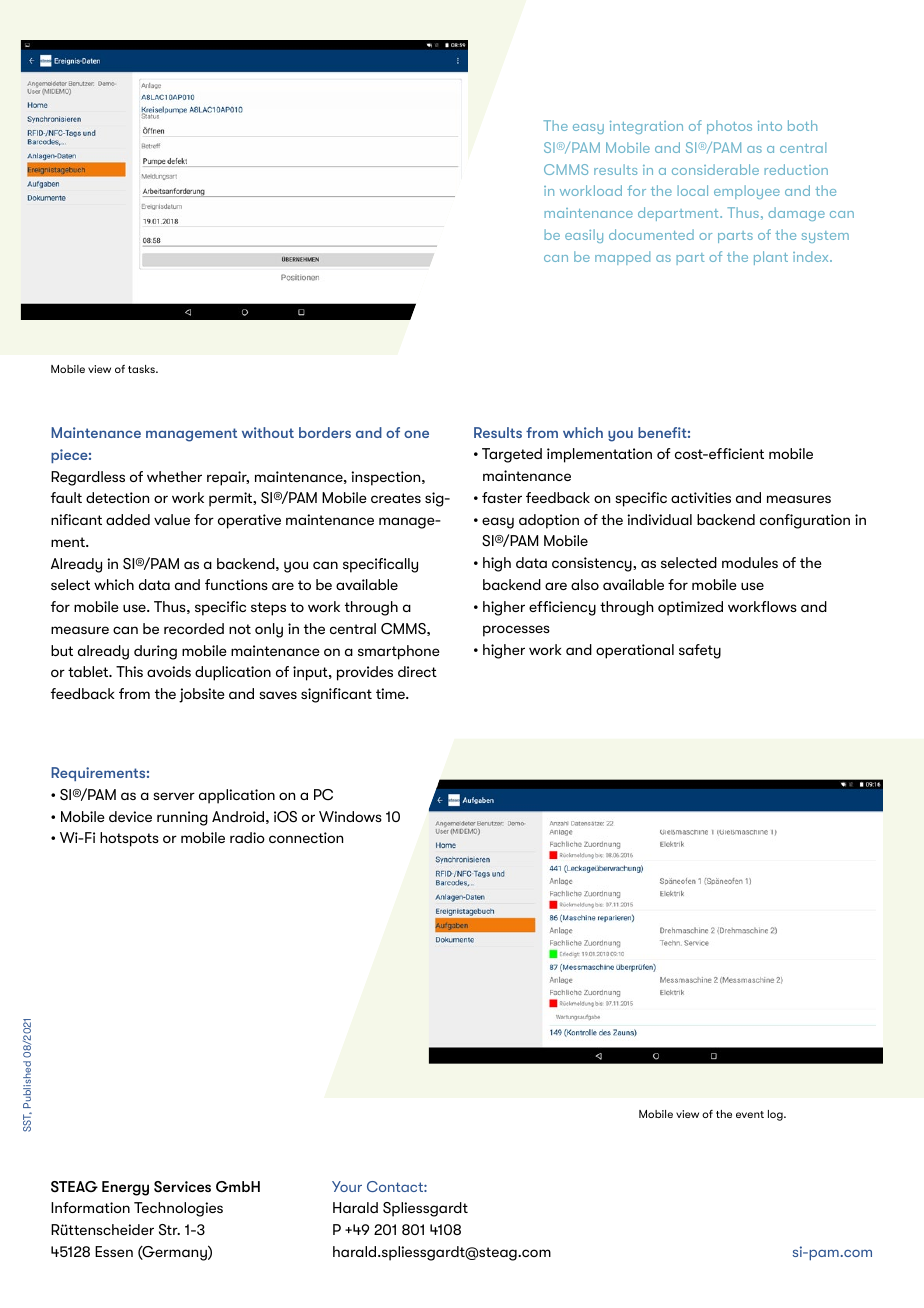 The image size is (924, 1308). Describe the element at coordinates (516, 631) in the screenshot. I see `processes` at that location.
